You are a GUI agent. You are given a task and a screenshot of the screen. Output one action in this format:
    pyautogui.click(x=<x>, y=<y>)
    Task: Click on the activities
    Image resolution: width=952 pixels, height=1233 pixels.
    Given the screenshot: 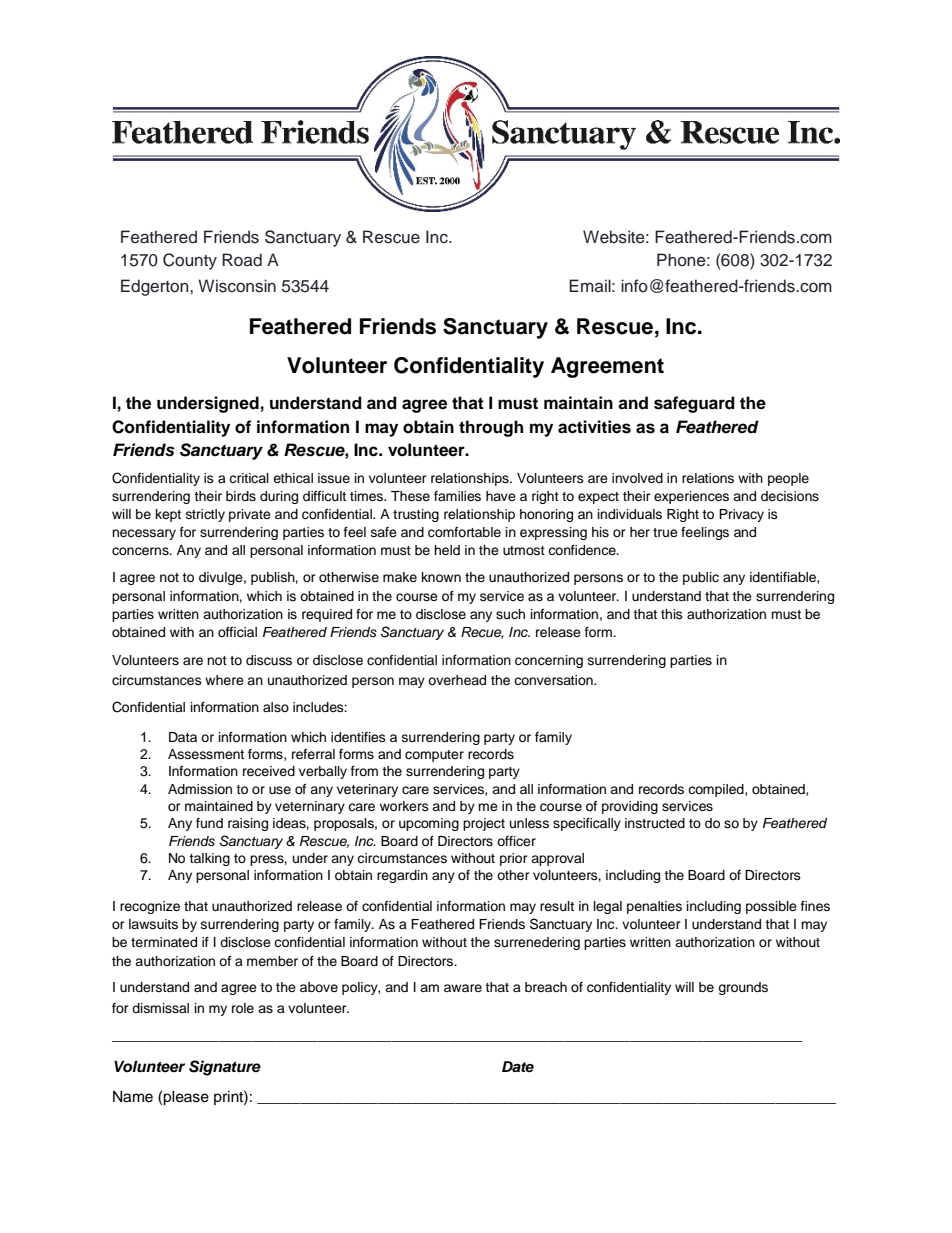 What is the action you would take?
    pyautogui.click(x=594, y=427)
